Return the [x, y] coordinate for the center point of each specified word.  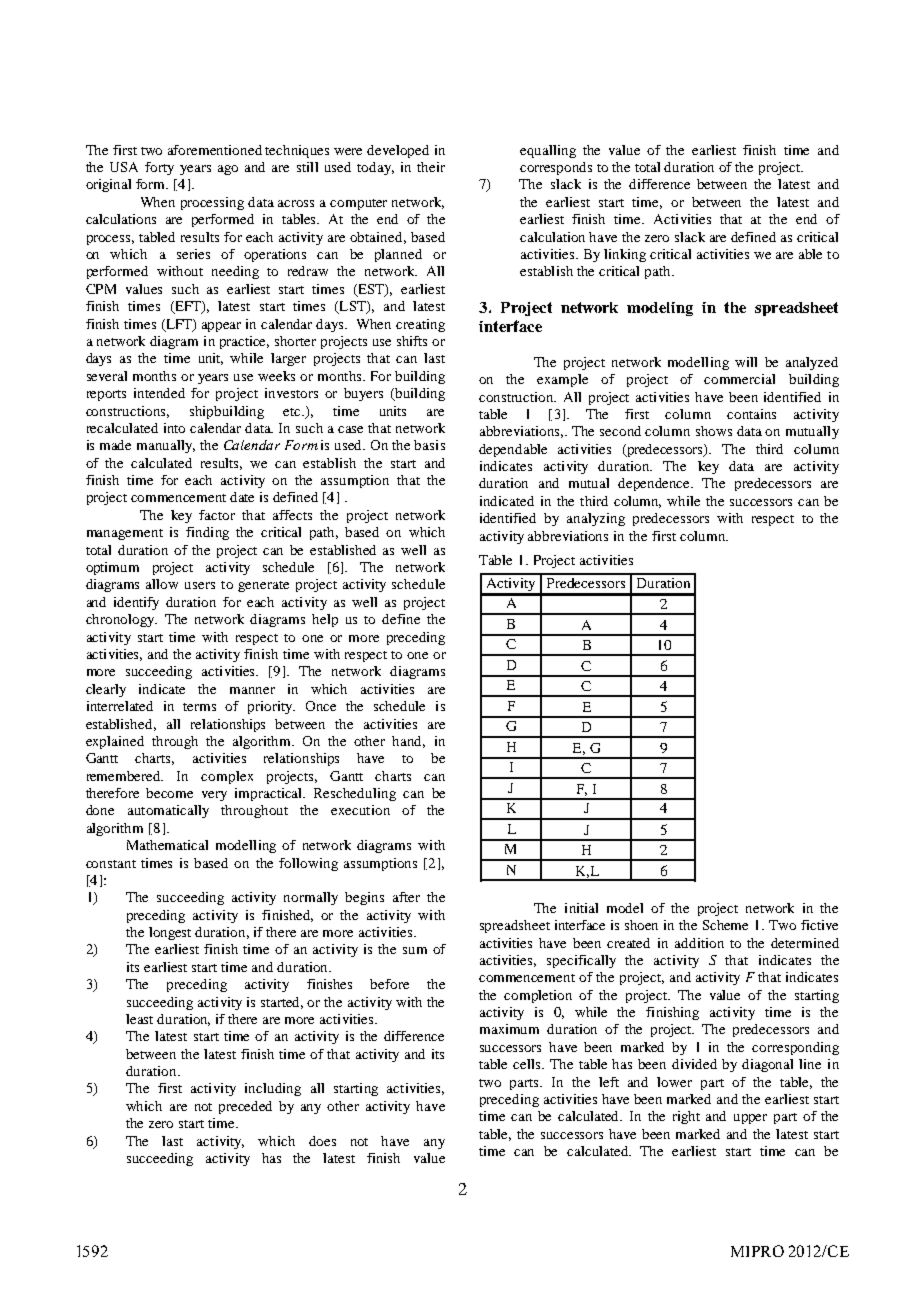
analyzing [596, 519]
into [174, 428]
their [431, 167]
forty [159, 168]
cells [528, 1064]
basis [429, 445]
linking [625, 255]
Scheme [725, 925]
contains [751, 414]
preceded [245, 1107]
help [325, 620]
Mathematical [167, 845]
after [406, 897]
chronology [121, 620]
